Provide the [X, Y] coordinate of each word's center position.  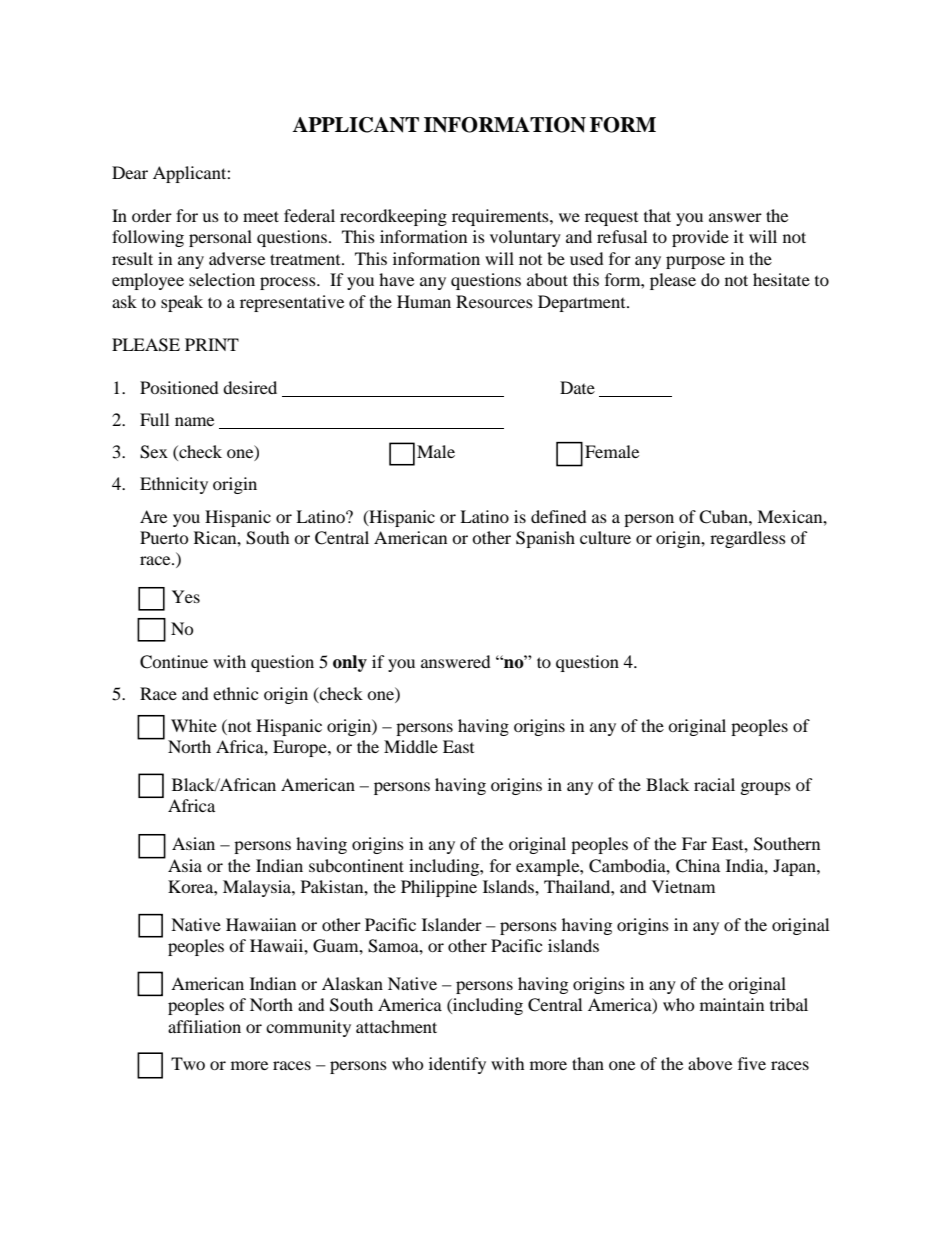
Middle [411, 746]
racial [714, 784]
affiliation [204, 1026]
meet [261, 216]
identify [457, 1065]
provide [700, 238]
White [194, 725]
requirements [501, 217]
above [710, 1063]
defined [559, 516]
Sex [154, 452]
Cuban [724, 517]
